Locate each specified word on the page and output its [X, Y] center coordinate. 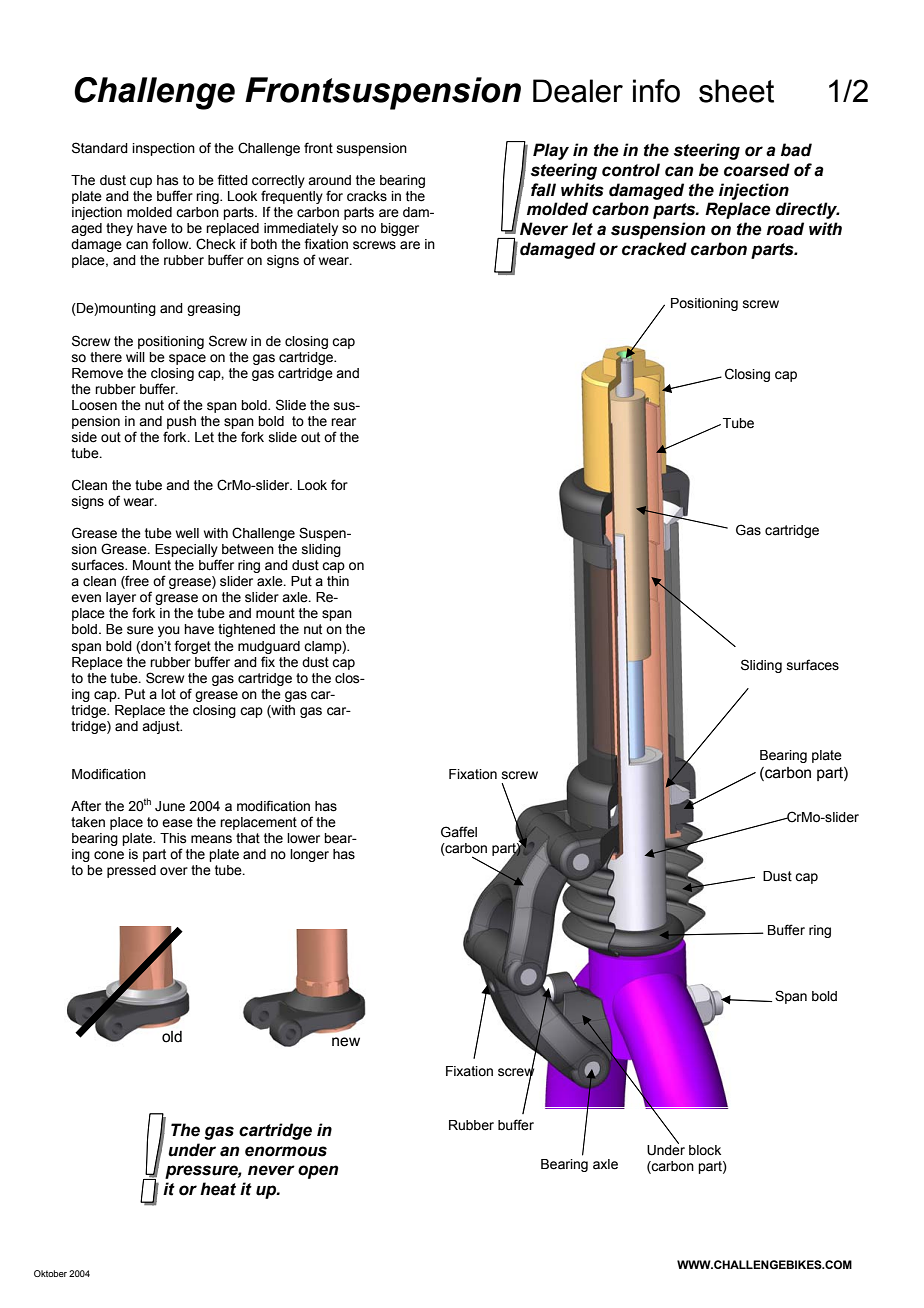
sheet [736, 91]
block [705, 1150]
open [318, 1172]
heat [218, 1189]
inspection [163, 149]
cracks [367, 196]
